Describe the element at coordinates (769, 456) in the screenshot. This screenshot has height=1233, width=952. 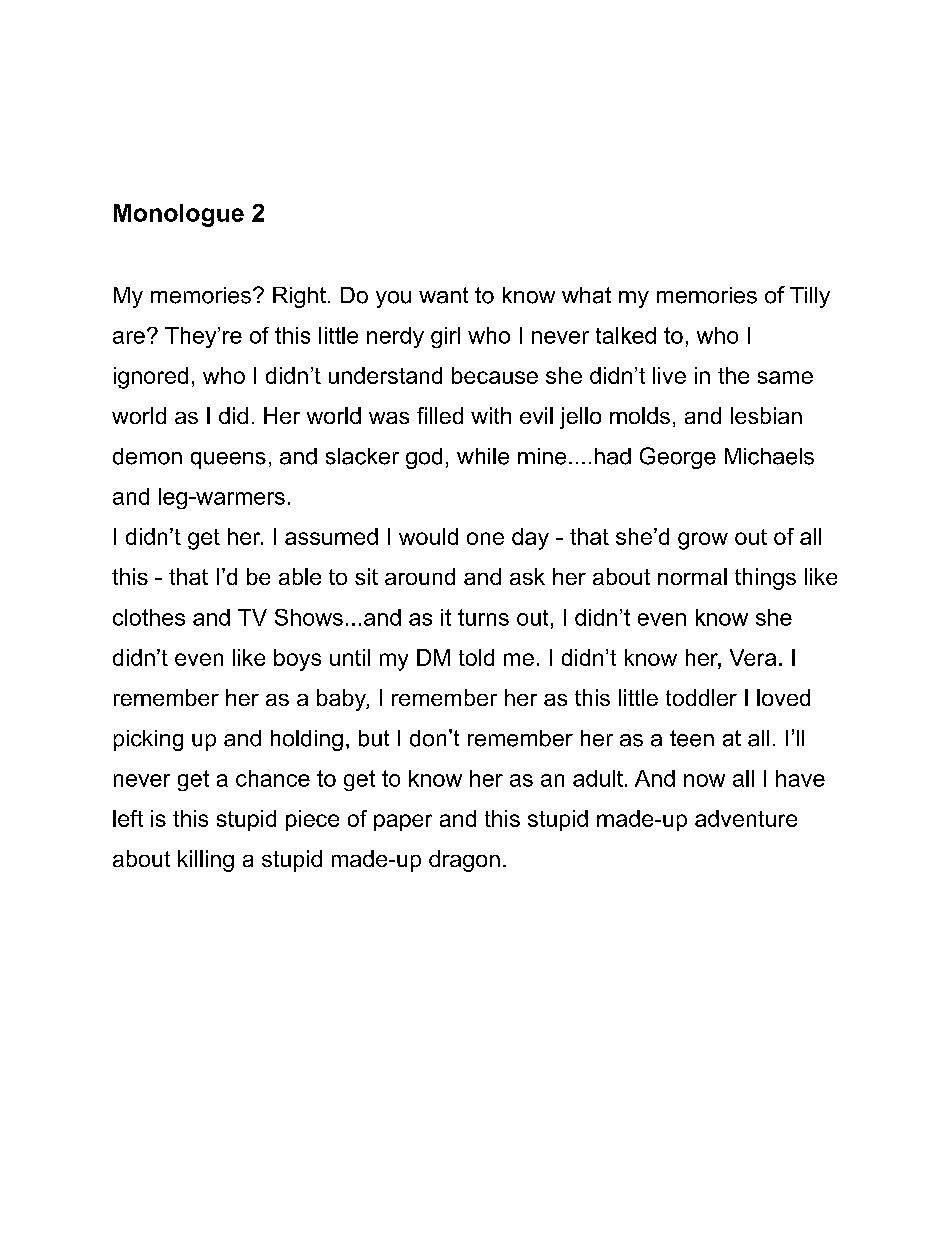
I see `Michaels` at that location.
